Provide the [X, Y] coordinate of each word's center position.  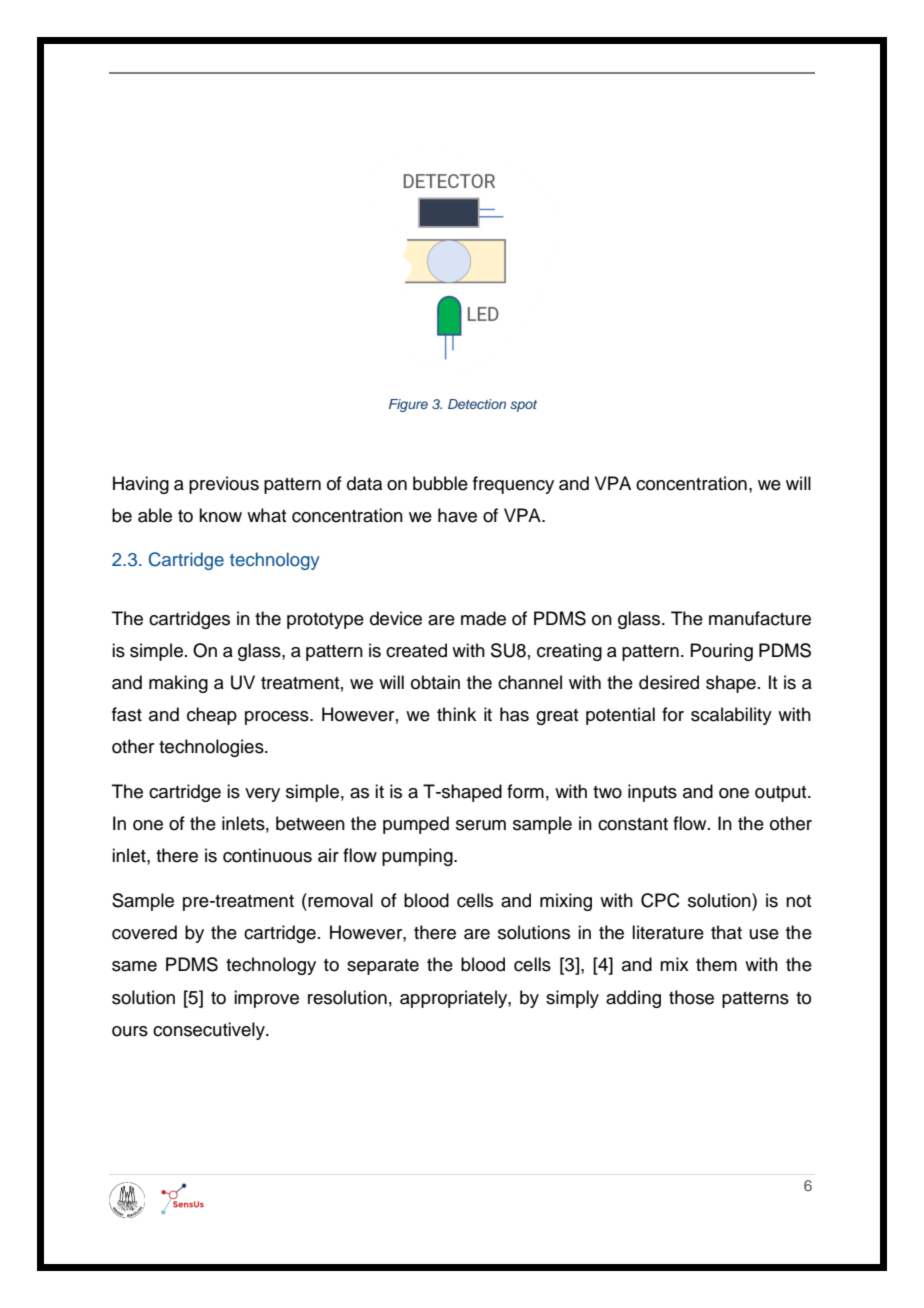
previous [224, 485]
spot [523, 406]
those [691, 997]
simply [572, 999]
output [782, 794]
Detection [477, 404]
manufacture [760, 618]
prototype [325, 621]
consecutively [210, 1031]
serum [481, 825]
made [483, 618]
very [262, 795]
